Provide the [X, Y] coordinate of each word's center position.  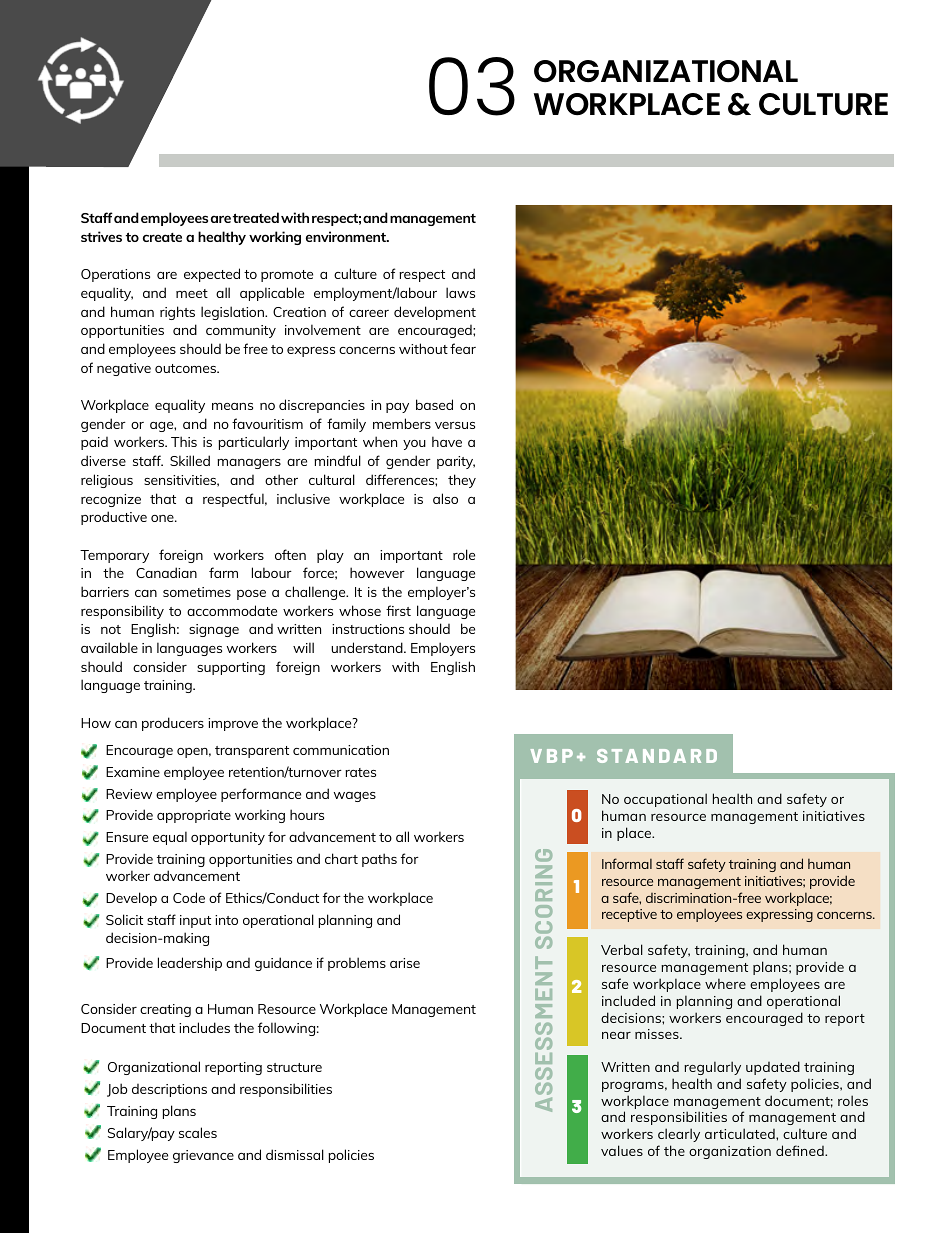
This [184, 441]
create [162, 237]
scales [198, 1132]
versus [455, 425]
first [398, 610]
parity [456, 462]
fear [463, 348]
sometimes [197, 592]
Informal [627, 863]
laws [460, 292]
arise [405, 963]
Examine [133, 772]
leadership [190, 964]
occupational [665, 800]
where [725, 983]
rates [360, 772]
